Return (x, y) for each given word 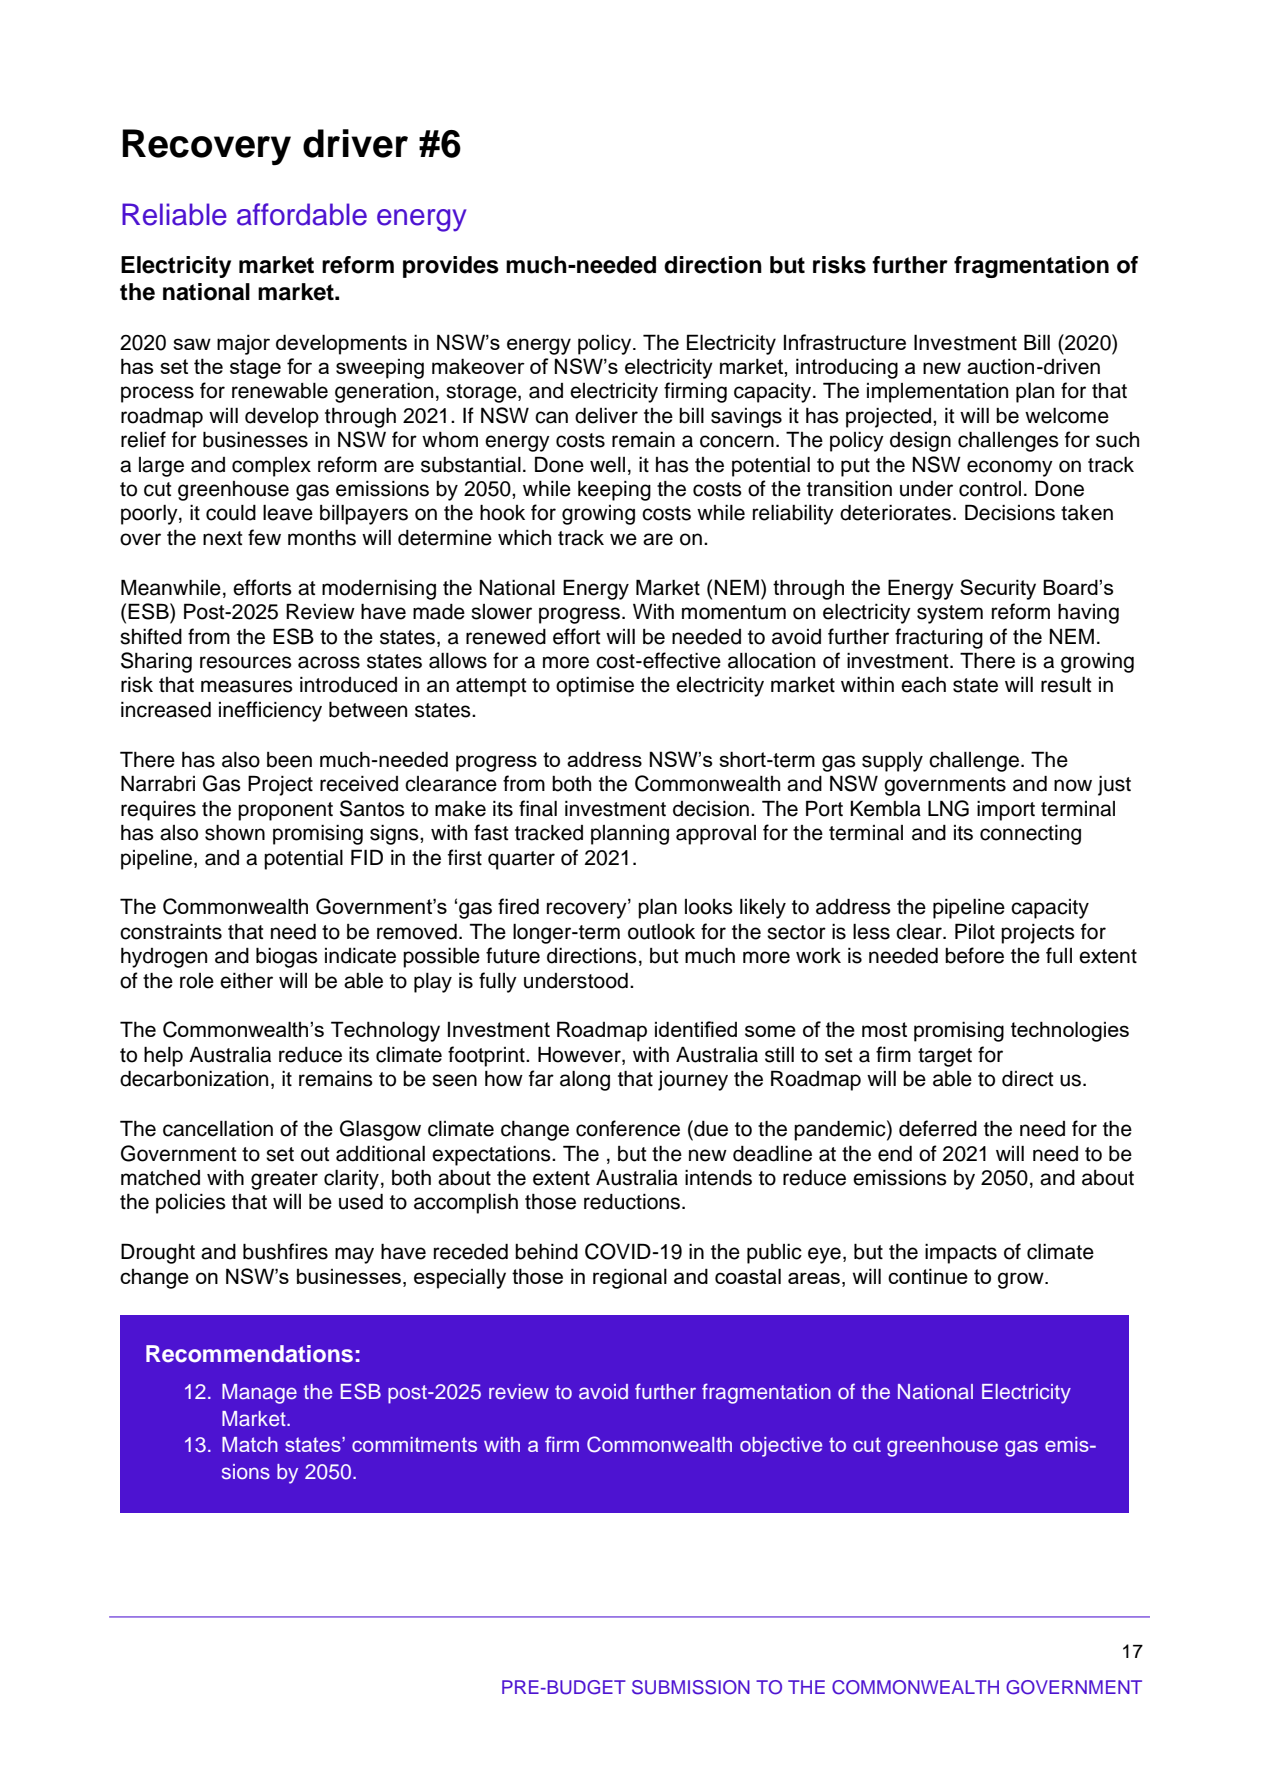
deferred (938, 1128)
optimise (595, 687)
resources (246, 662)
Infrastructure (845, 342)
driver (355, 143)
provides (451, 267)
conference (628, 1128)
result (1066, 685)
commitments (414, 1444)
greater (284, 1180)
